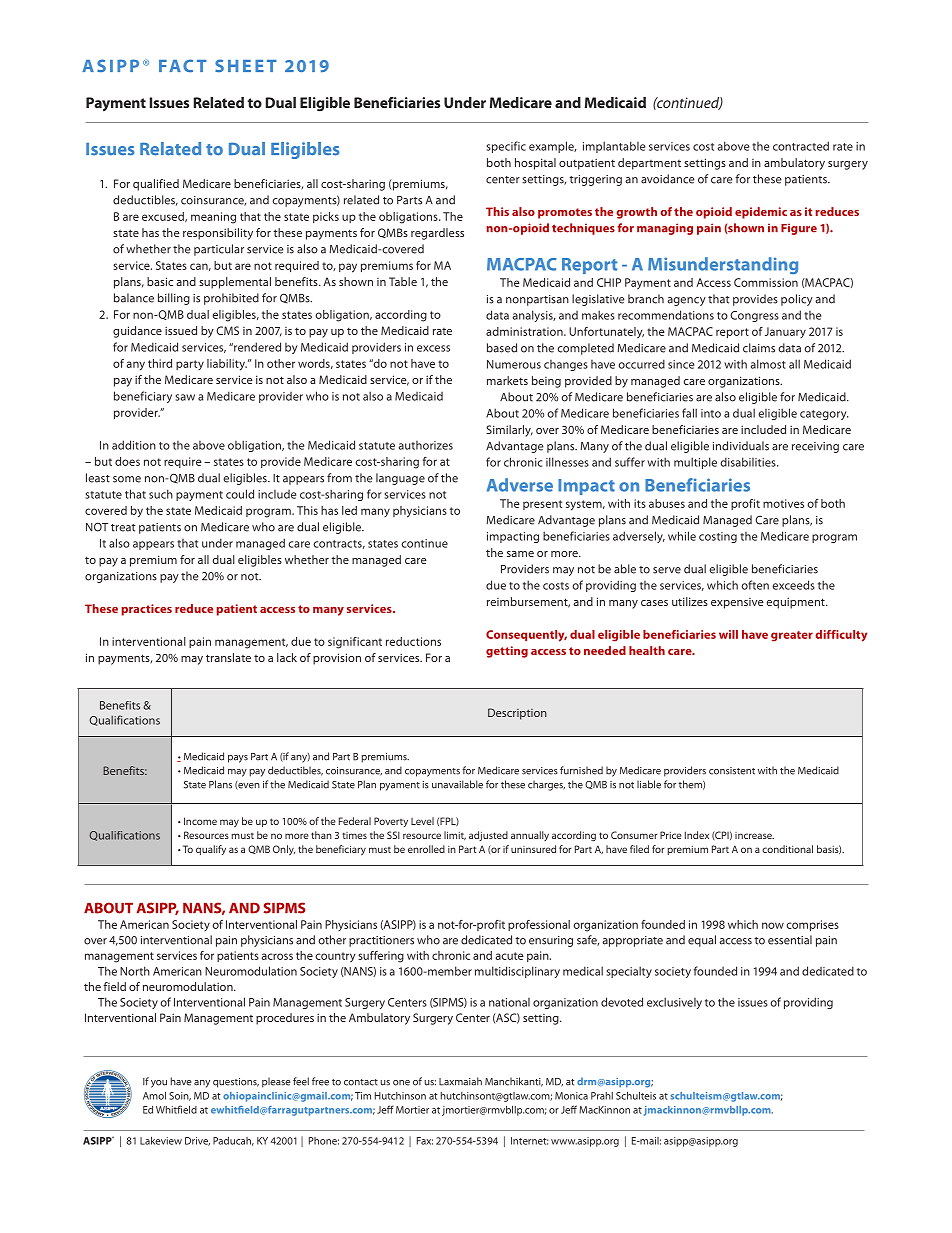 Image resolution: width=952 pixels, height=1233 pixels. Describe the element at coordinates (507, 652) in the image. I see `getting` at that location.
